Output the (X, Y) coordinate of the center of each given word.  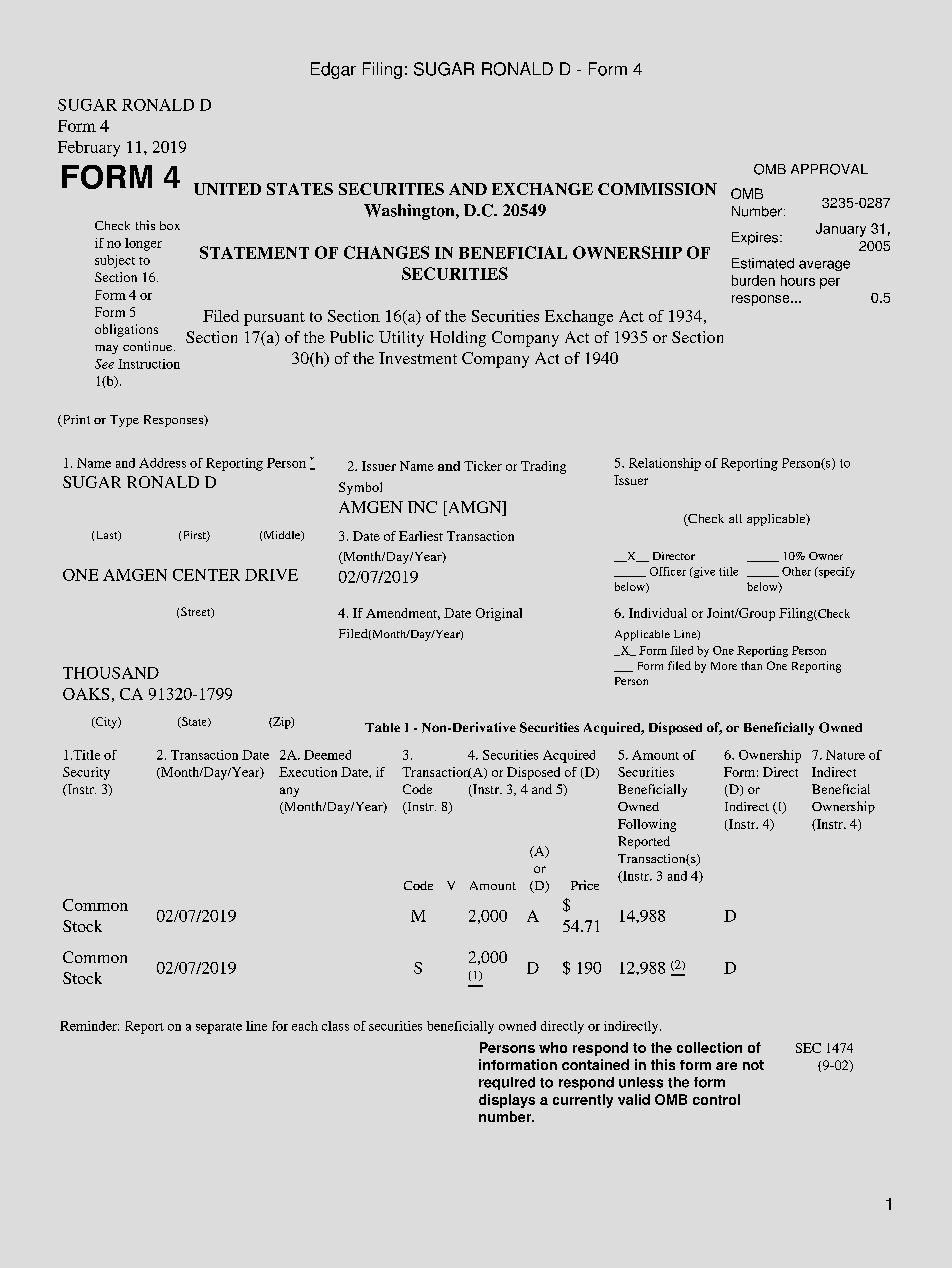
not (753, 1065)
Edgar (333, 70)
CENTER (206, 575)
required (507, 1083)
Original (499, 614)
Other (796, 571)
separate (219, 1028)
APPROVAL (829, 169)
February (89, 149)
